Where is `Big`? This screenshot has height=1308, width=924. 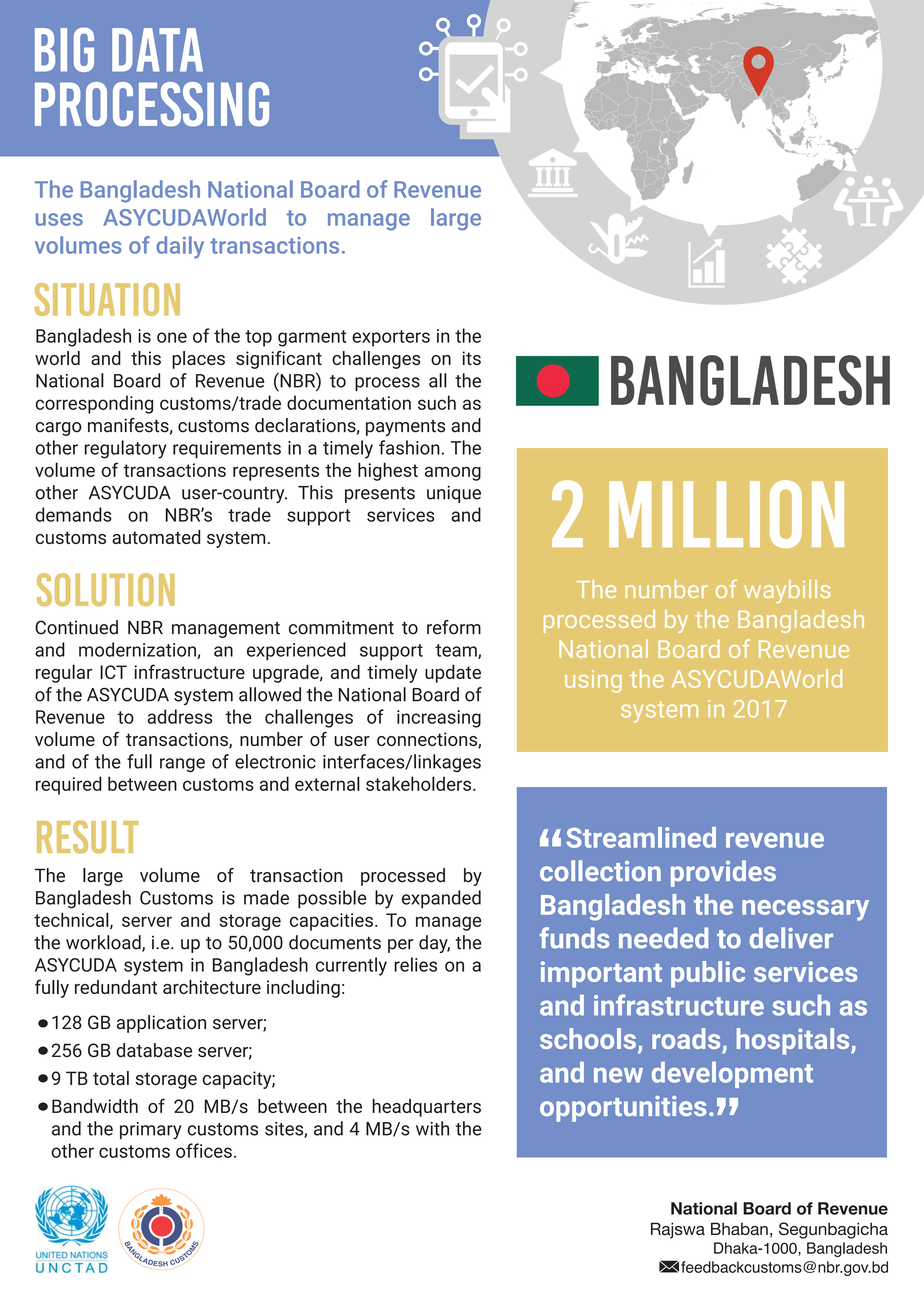
Big is located at coordinates (64, 49).
